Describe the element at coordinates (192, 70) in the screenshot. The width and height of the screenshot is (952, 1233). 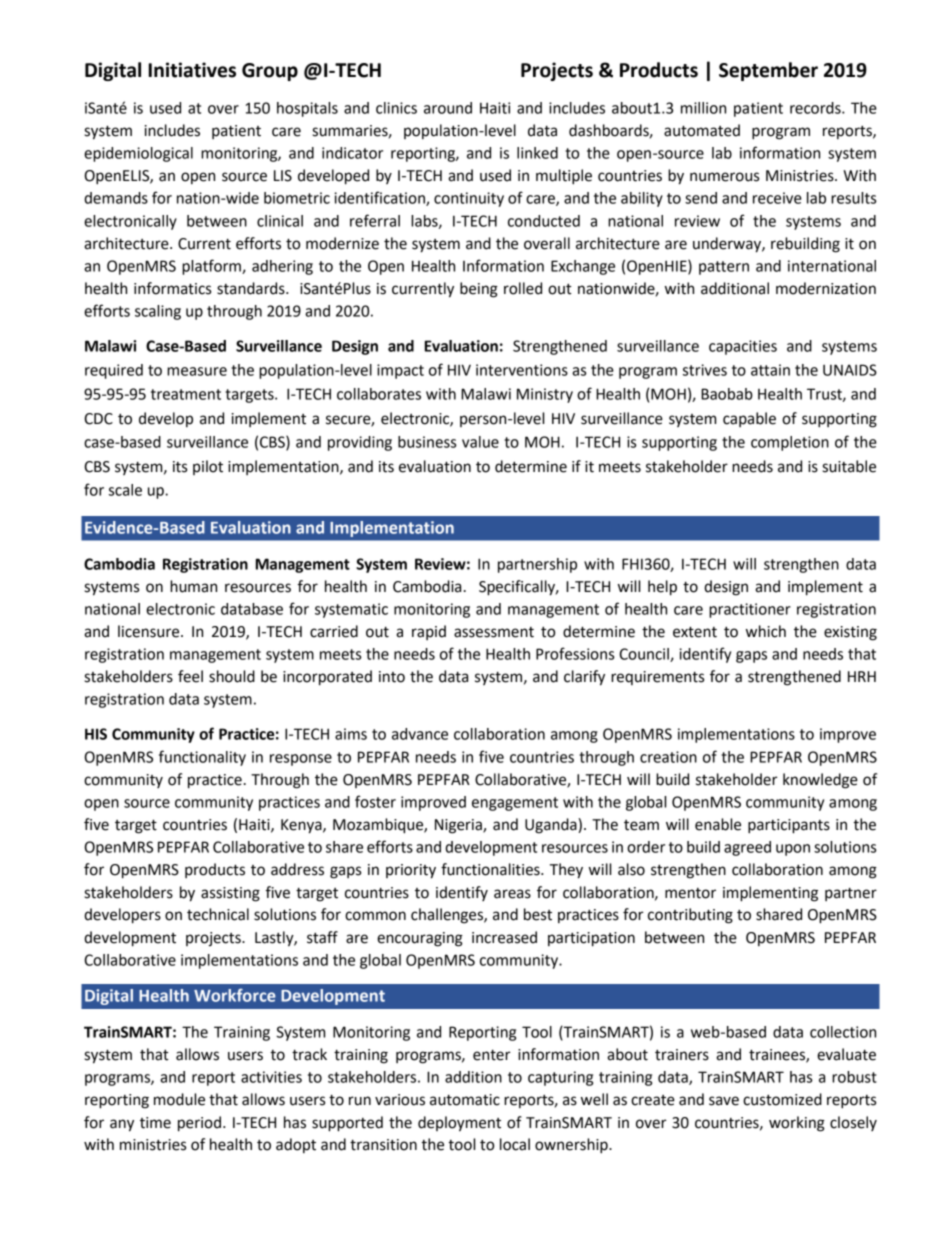
I see `Initiatives` at that location.
